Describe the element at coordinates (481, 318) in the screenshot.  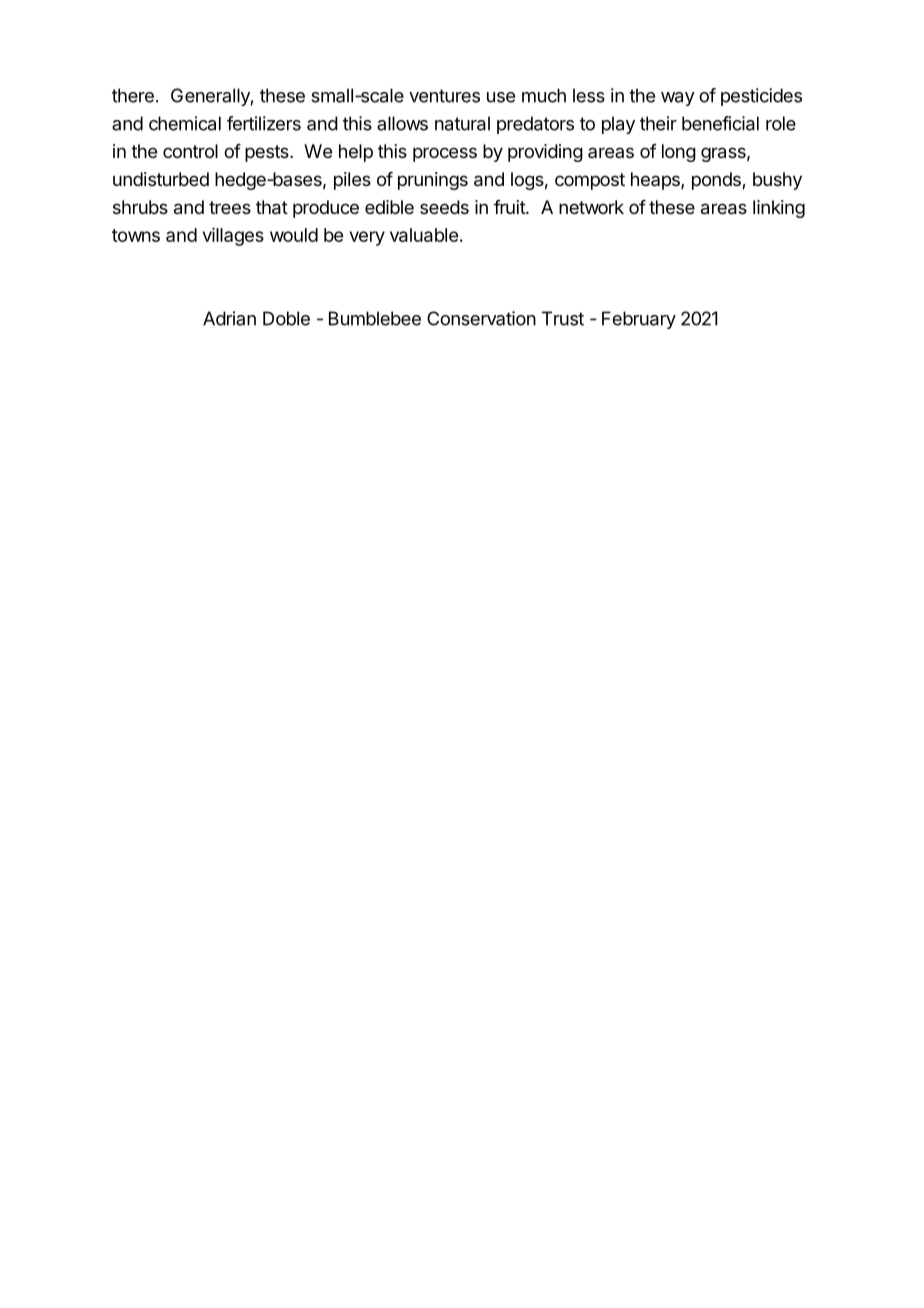
I see `Conservation` at that location.
